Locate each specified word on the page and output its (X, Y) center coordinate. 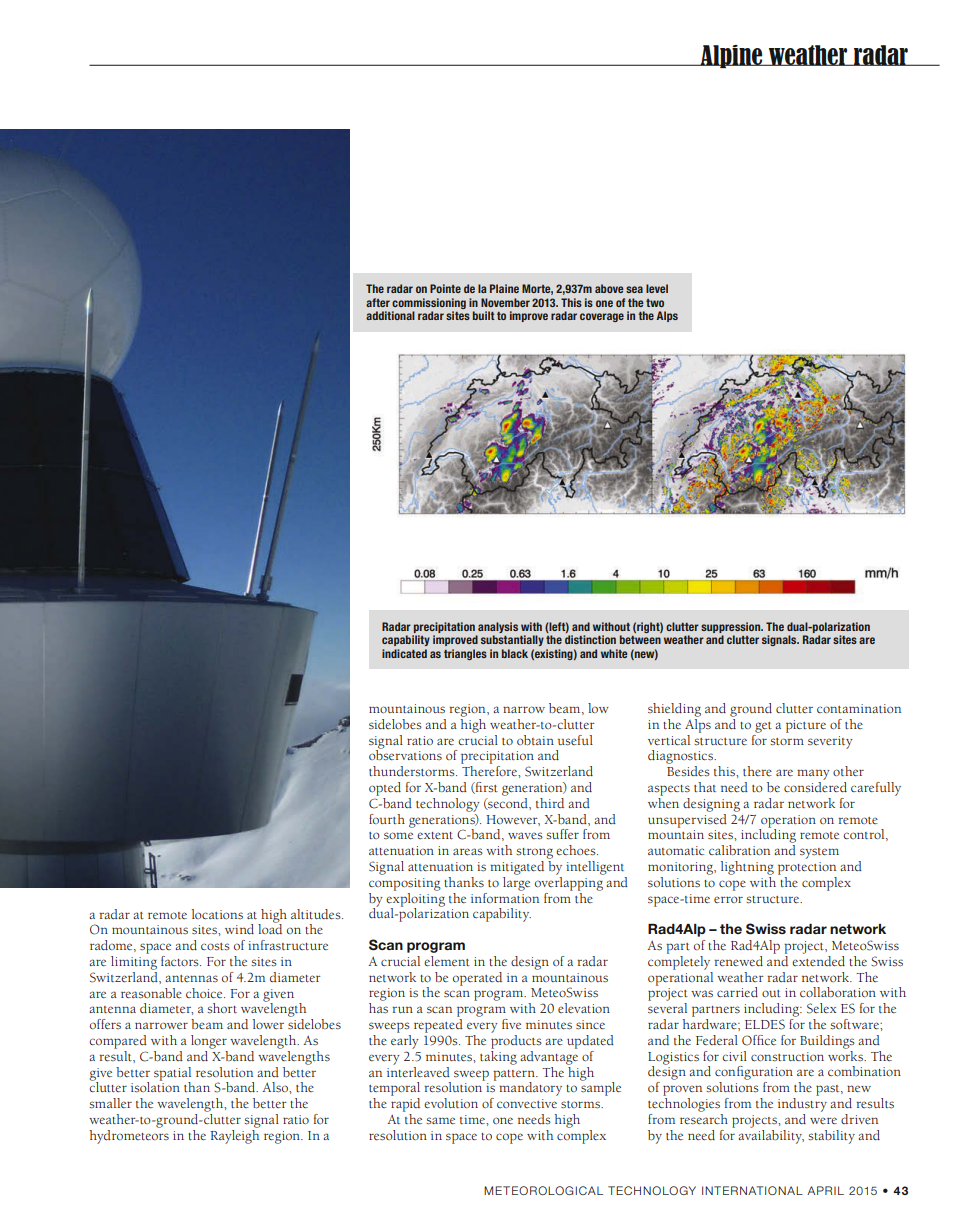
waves (525, 836)
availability (771, 1135)
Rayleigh (234, 1135)
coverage (602, 317)
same (440, 1121)
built (484, 315)
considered (815, 787)
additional (390, 315)
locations (217, 914)
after (378, 302)
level (657, 288)
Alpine (732, 56)
